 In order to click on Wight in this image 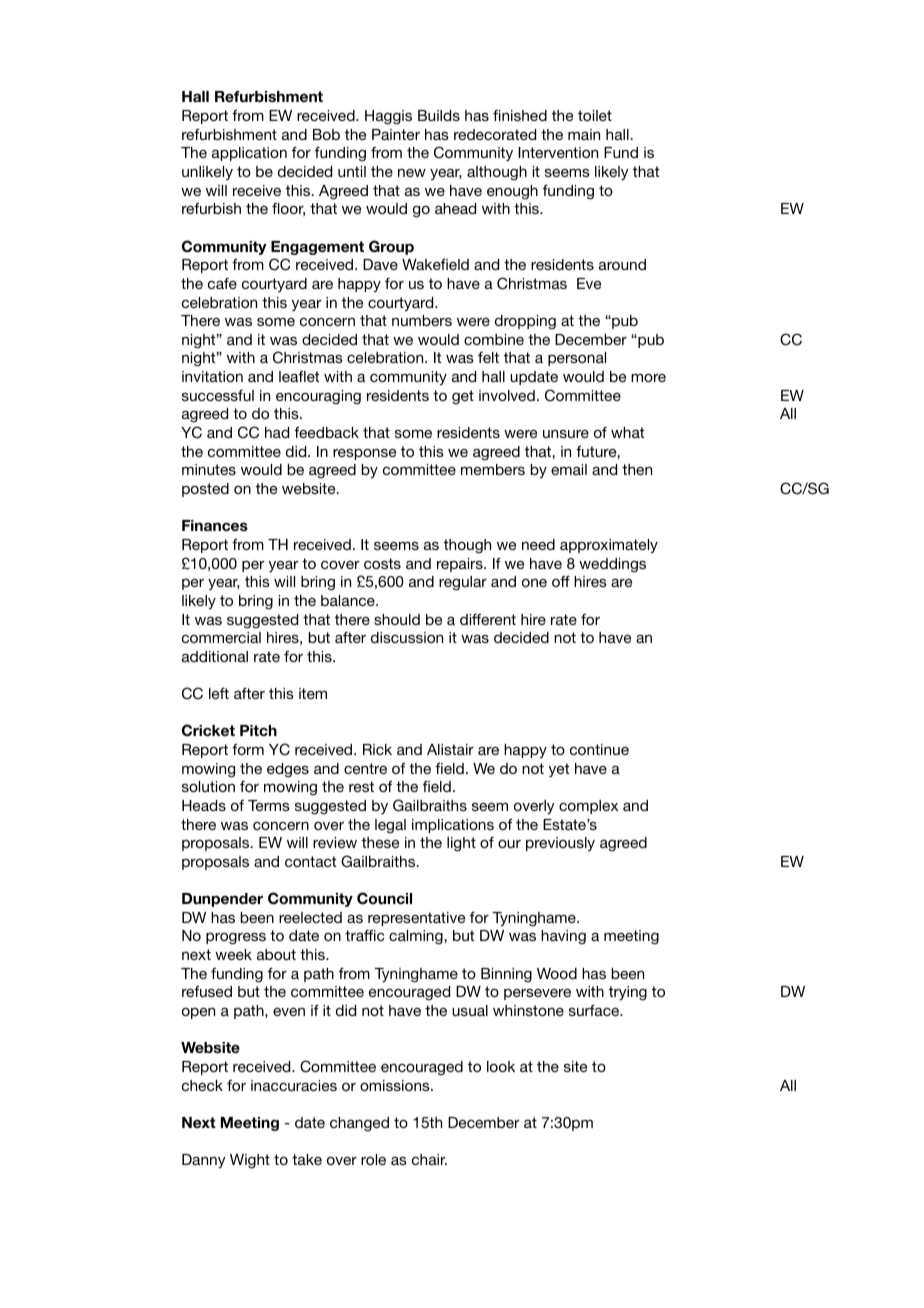, I will do `click(250, 1161)`.
